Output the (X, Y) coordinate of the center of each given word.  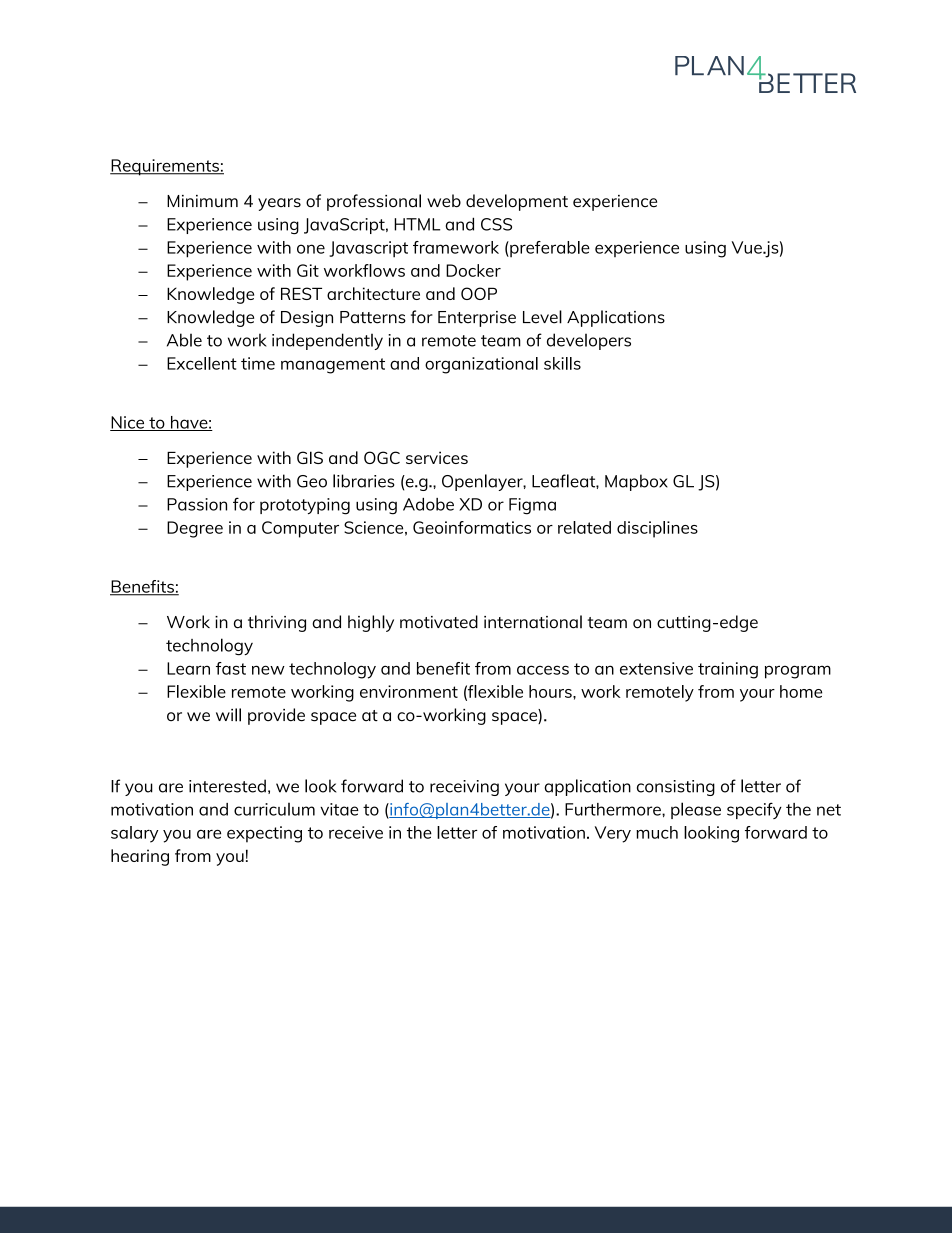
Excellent (202, 363)
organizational (481, 365)
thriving (277, 623)
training (728, 670)
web (444, 201)
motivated (439, 622)
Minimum (202, 201)
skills (562, 363)
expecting (264, 834)
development (517, 202)
